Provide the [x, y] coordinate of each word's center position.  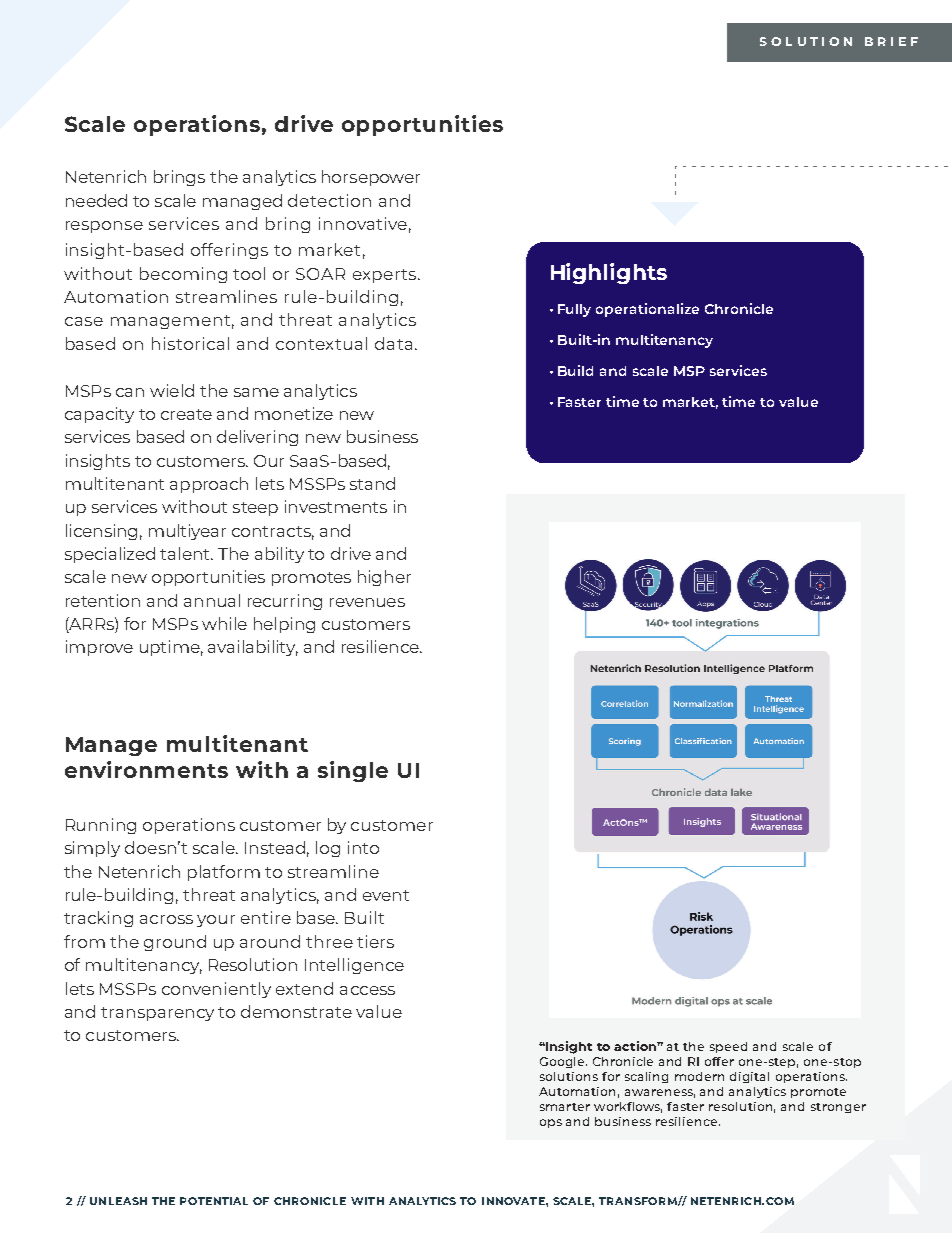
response [104, 227]
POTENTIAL [214, 1201]
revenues [367, 602]
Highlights [609, 273]
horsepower [371, 178]
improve [99, 648]
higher [384, 578]
